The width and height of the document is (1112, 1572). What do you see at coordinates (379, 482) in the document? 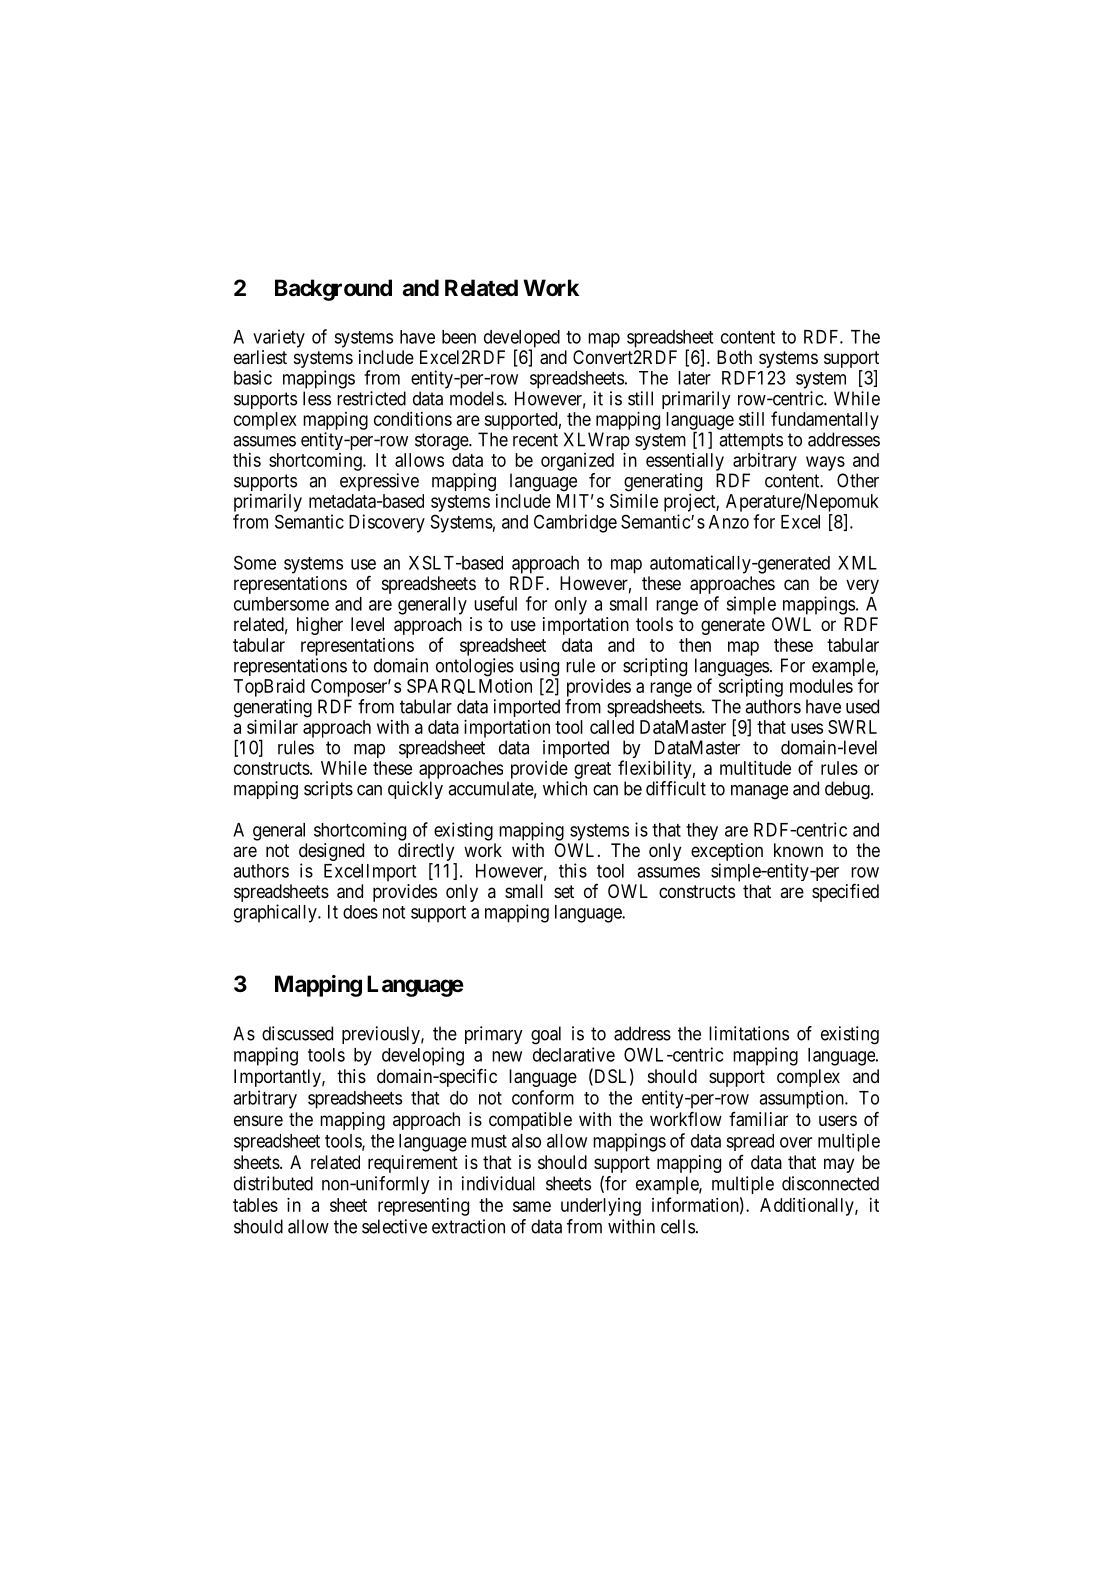
I see `expressive` at bounding box center [379, 482].
